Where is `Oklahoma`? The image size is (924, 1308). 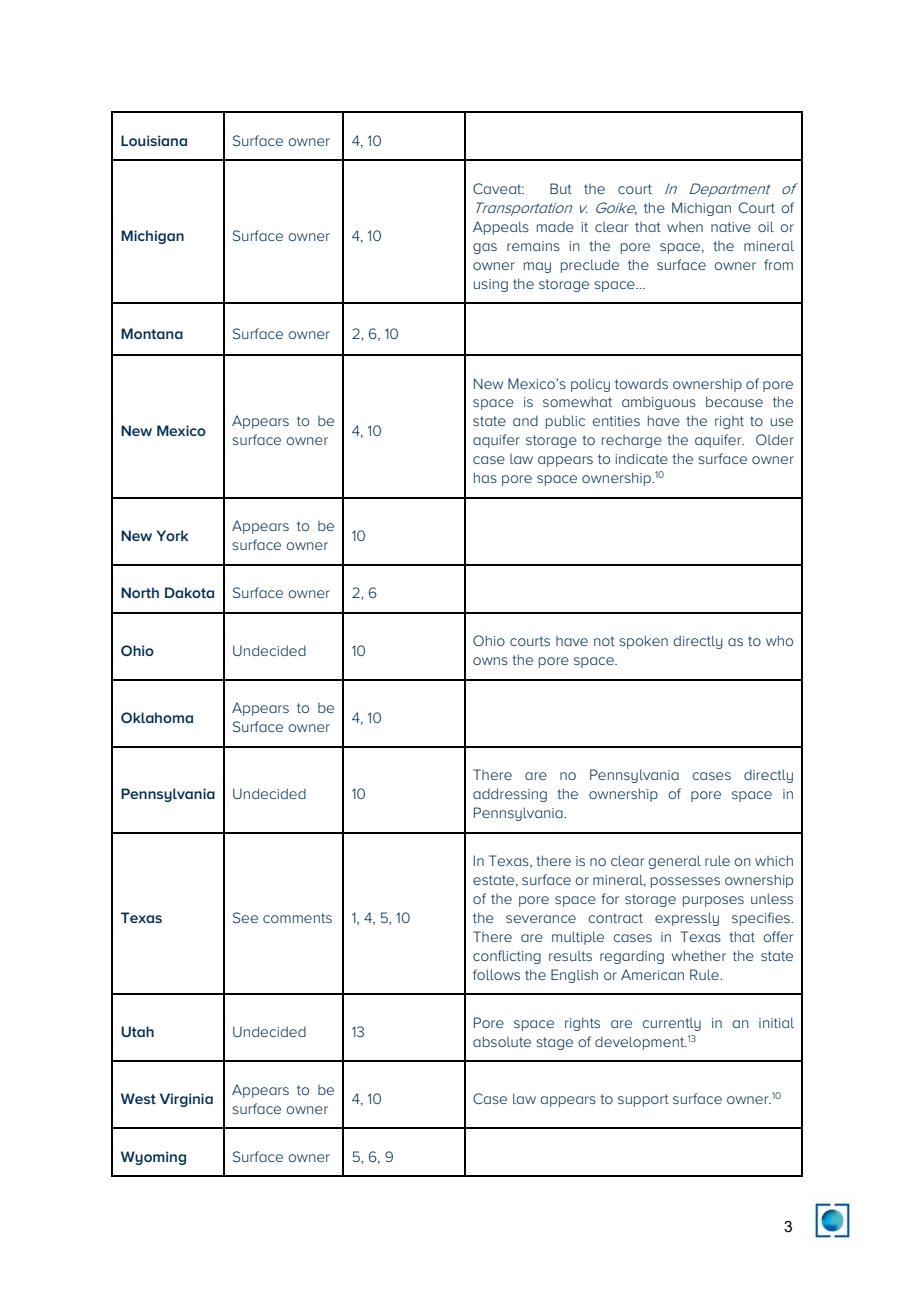
Oklahoma is located at coordinates (157, 717).
